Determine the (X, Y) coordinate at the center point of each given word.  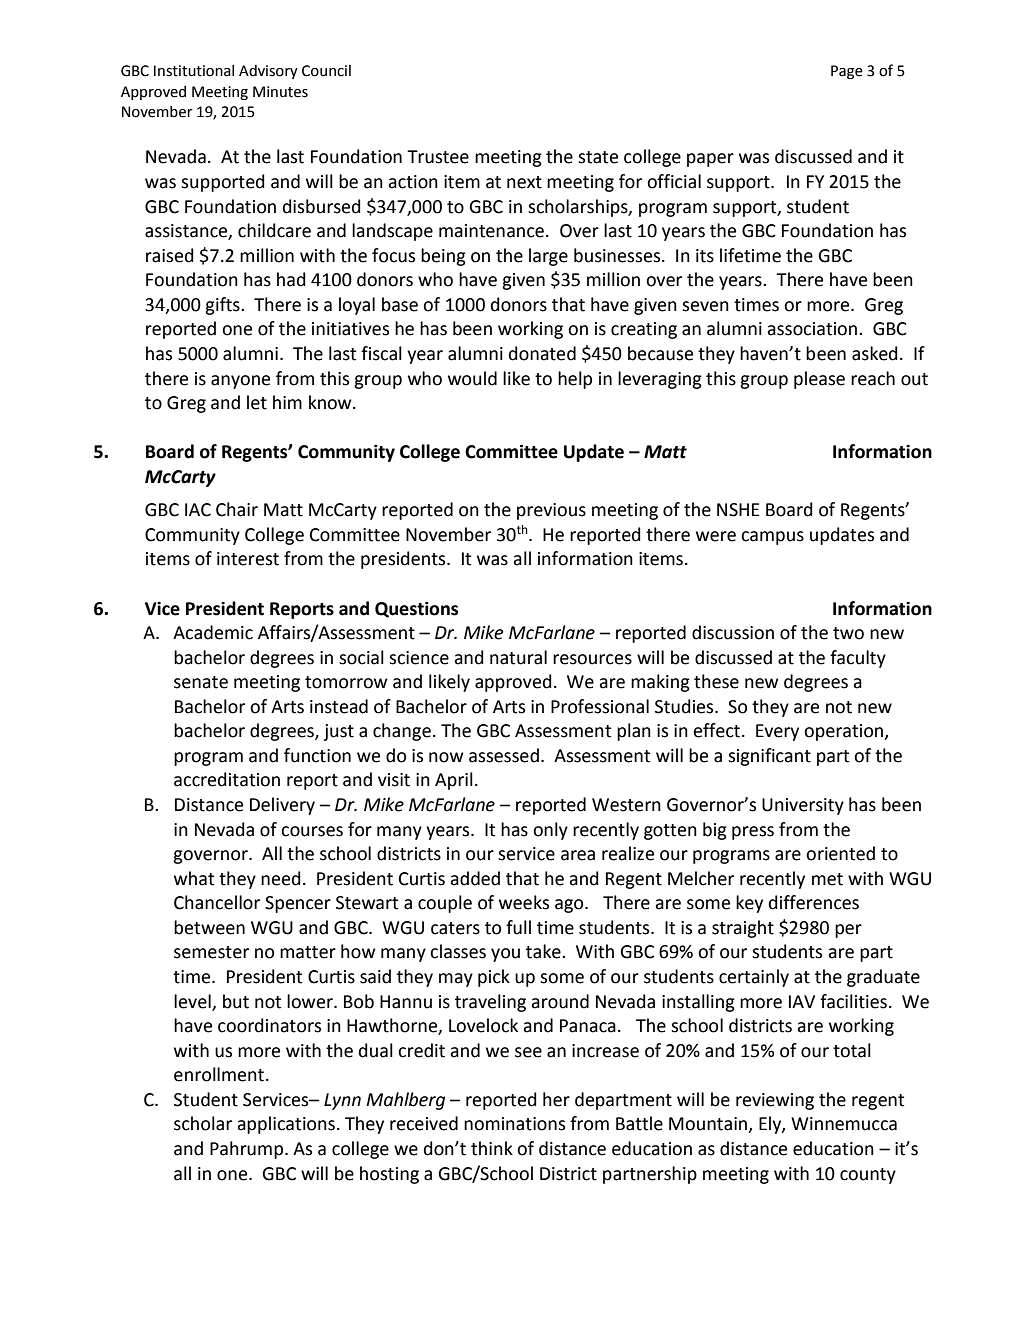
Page (847, 72)
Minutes (280, 92)
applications (286, 1125)
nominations (514, 1124)
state (598, 157)
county (868, 1176)
